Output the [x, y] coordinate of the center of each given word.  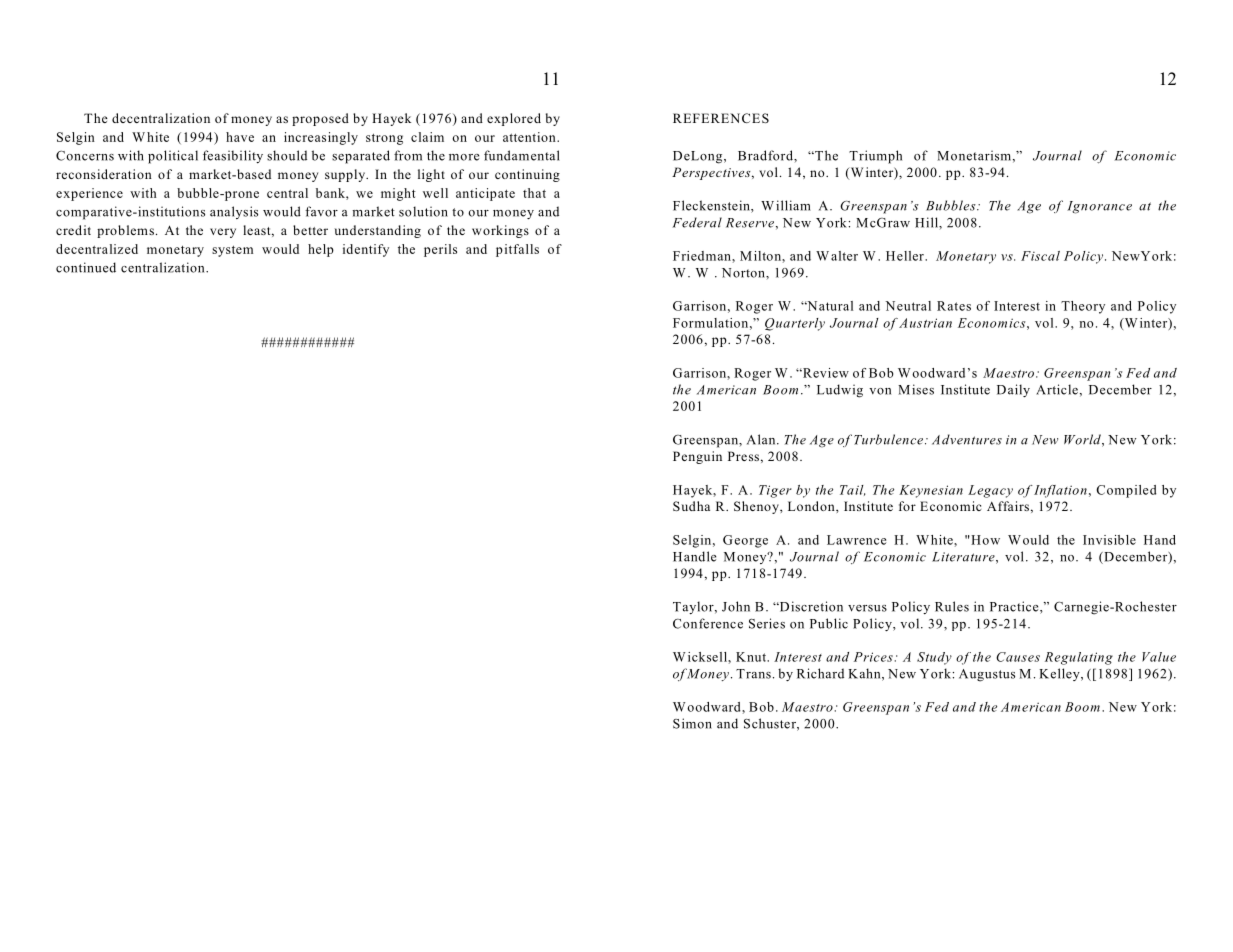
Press [743, 456]
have [240, 137]
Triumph [875, 157]
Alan [762, 439]
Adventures [967, 439]
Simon [692, 723]
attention [530, 137]
